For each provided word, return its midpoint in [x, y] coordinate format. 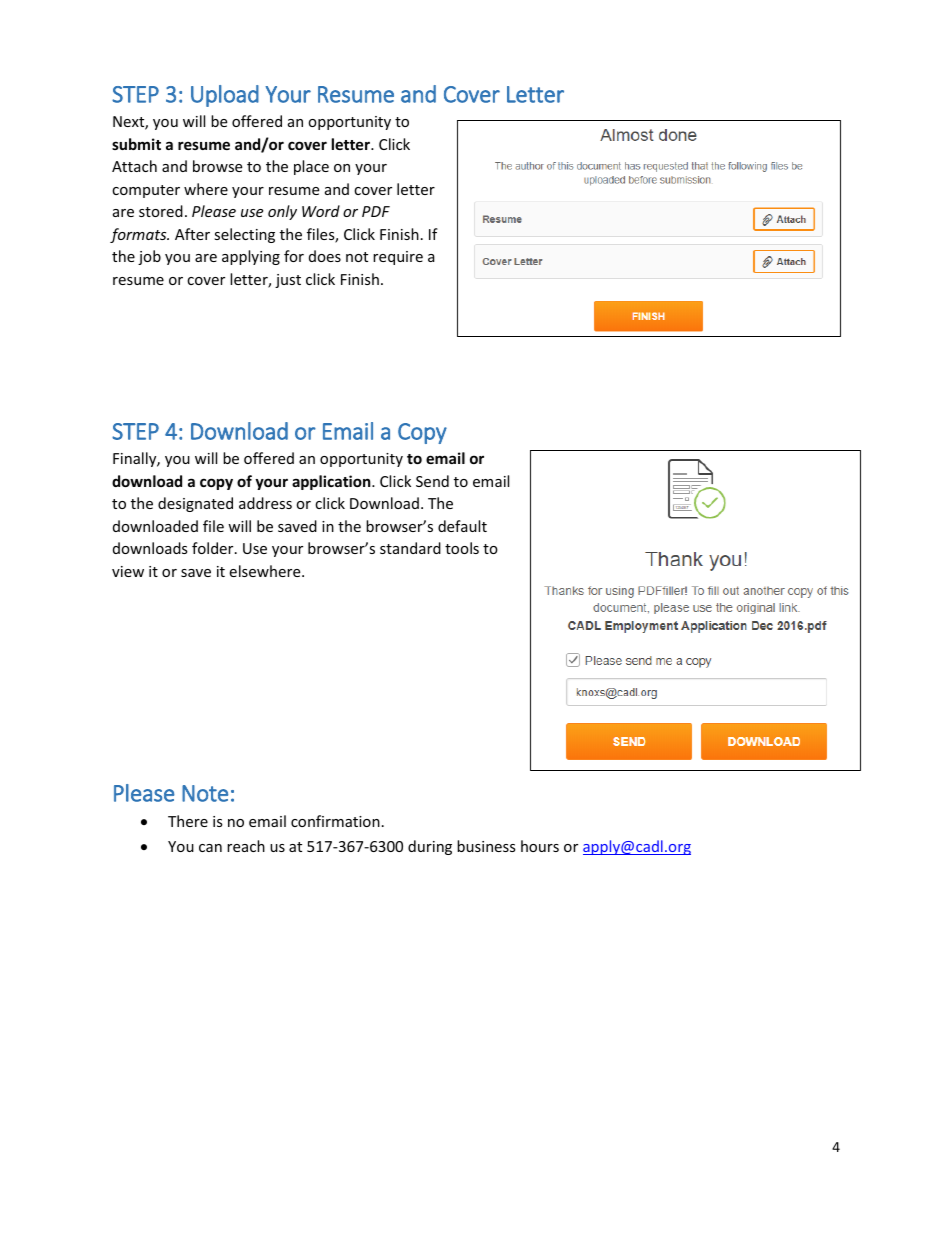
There [188, 821]
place [311, 167]
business [486, 846]
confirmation [335, 821]
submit [136, 144]
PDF [376, 211]
